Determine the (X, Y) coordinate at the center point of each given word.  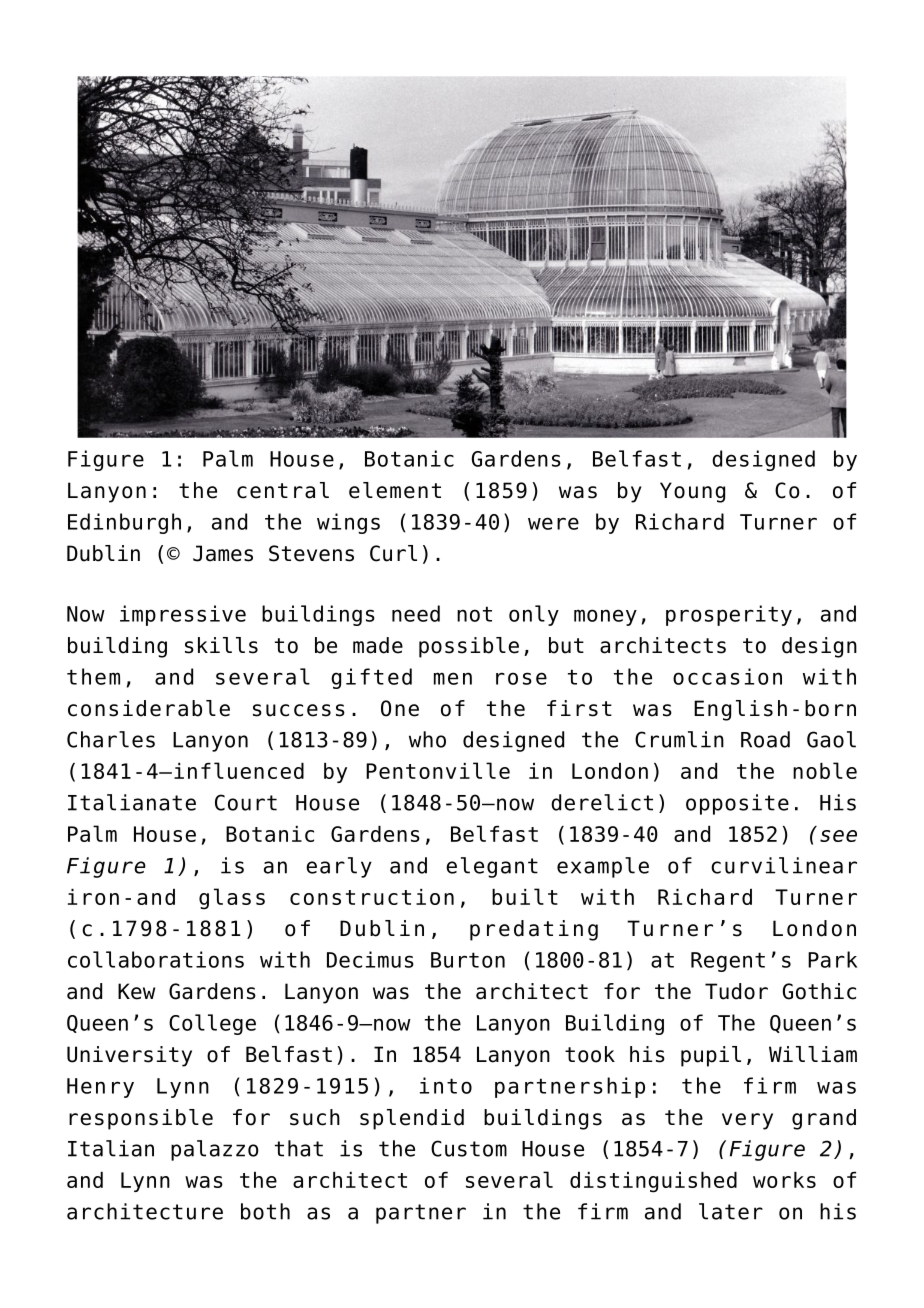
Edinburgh (124, 523)
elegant (492, 867)
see (838, 836)
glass (232, 899)
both (265, 1211)
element (395, 490)
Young (692, 492)
